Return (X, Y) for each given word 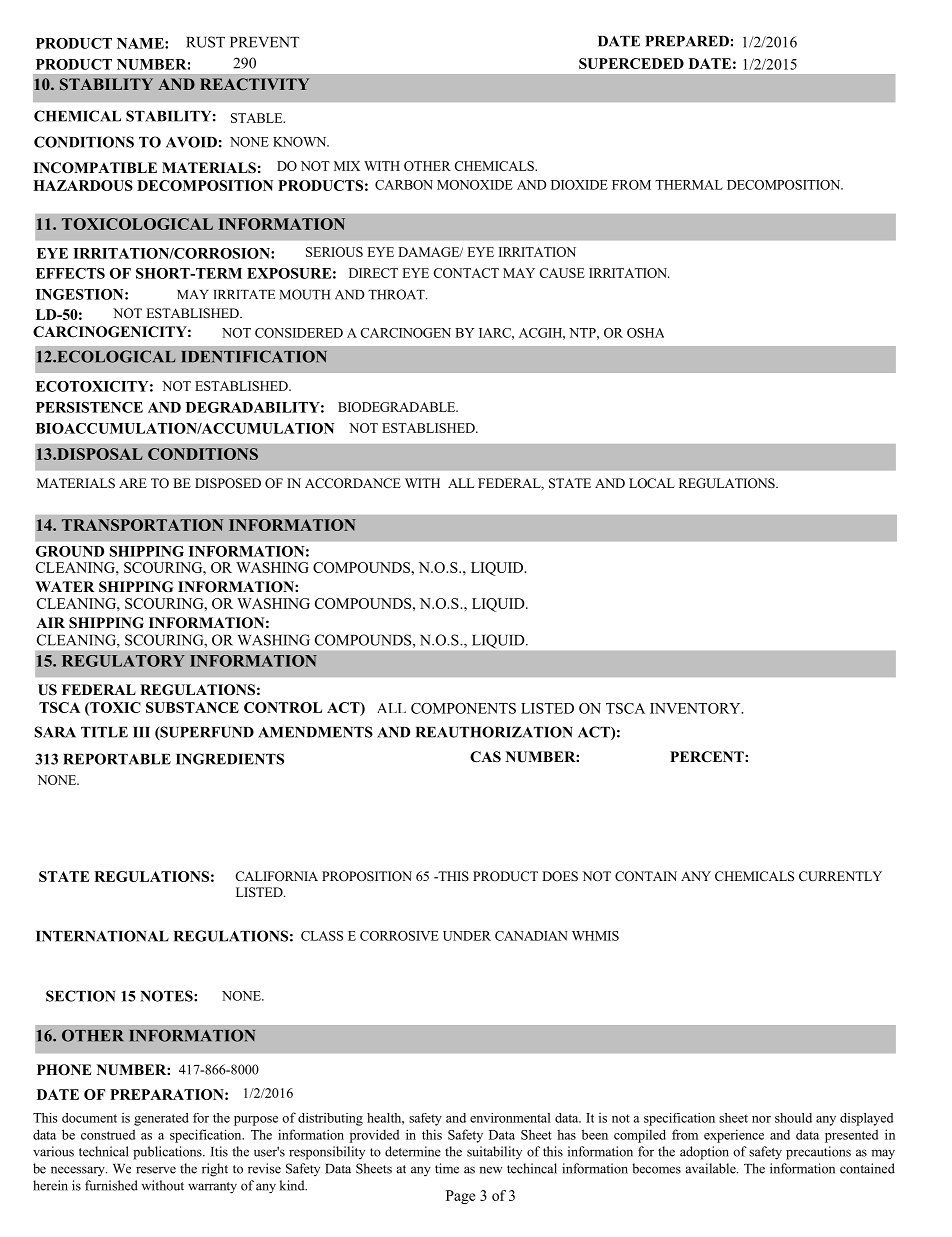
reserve (156, 1170)
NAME (141, 43)
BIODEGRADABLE (398, 407)
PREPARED (687, 41)
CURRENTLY (840, 876)
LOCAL (652, 483)
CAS (485, 757)
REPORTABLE (117, 759)
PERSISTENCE (89, 407)
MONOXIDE (475, 185)
